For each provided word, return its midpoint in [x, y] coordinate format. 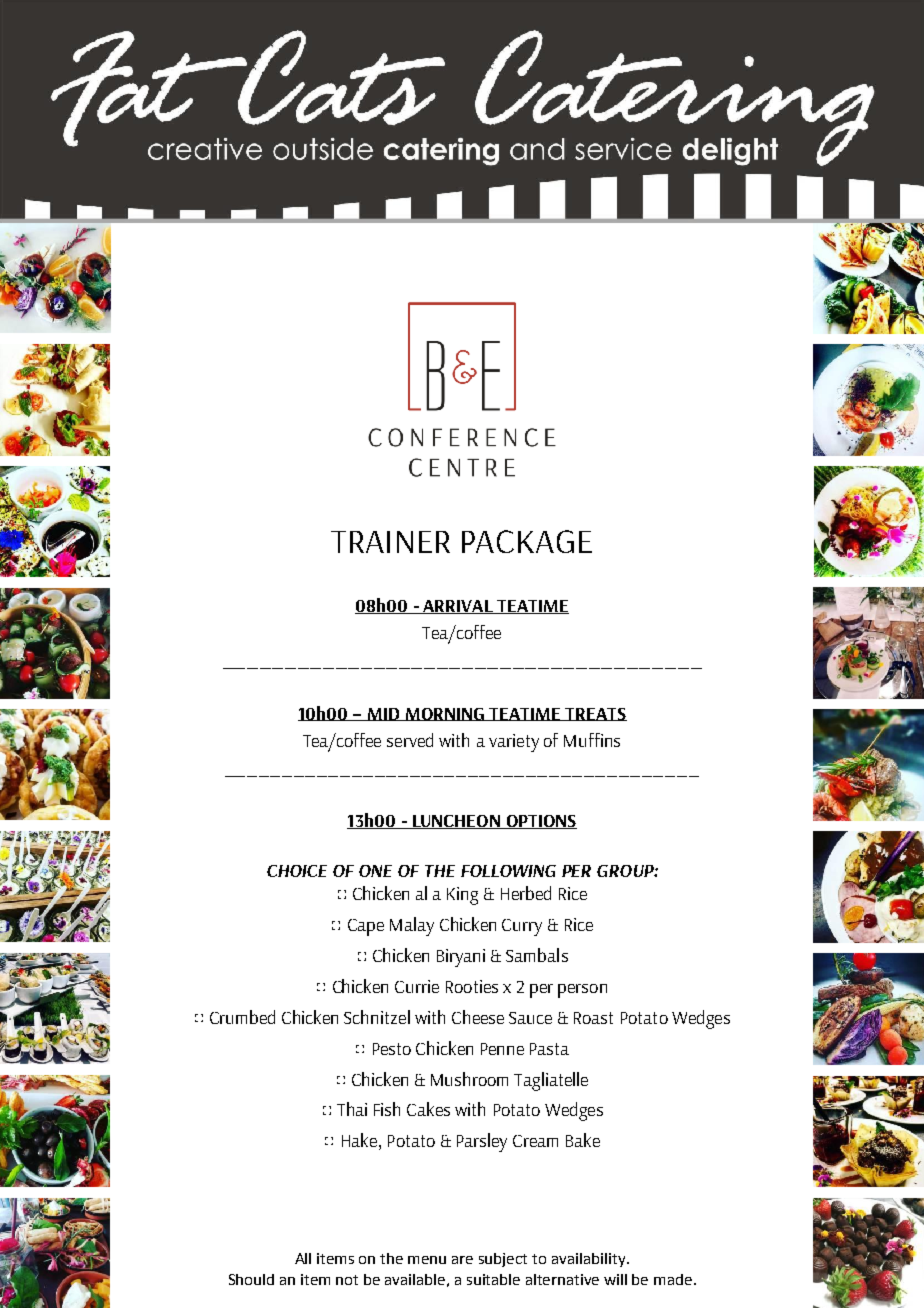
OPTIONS [540, 822]
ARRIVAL [458, 607]
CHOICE [297, 871]
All [303, 1258]
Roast [593, 1018]
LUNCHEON [456, 822]
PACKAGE [527, 541]
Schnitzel [377, 1017]
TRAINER [390, 542]
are [462, 1260]
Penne [502, 1049]
